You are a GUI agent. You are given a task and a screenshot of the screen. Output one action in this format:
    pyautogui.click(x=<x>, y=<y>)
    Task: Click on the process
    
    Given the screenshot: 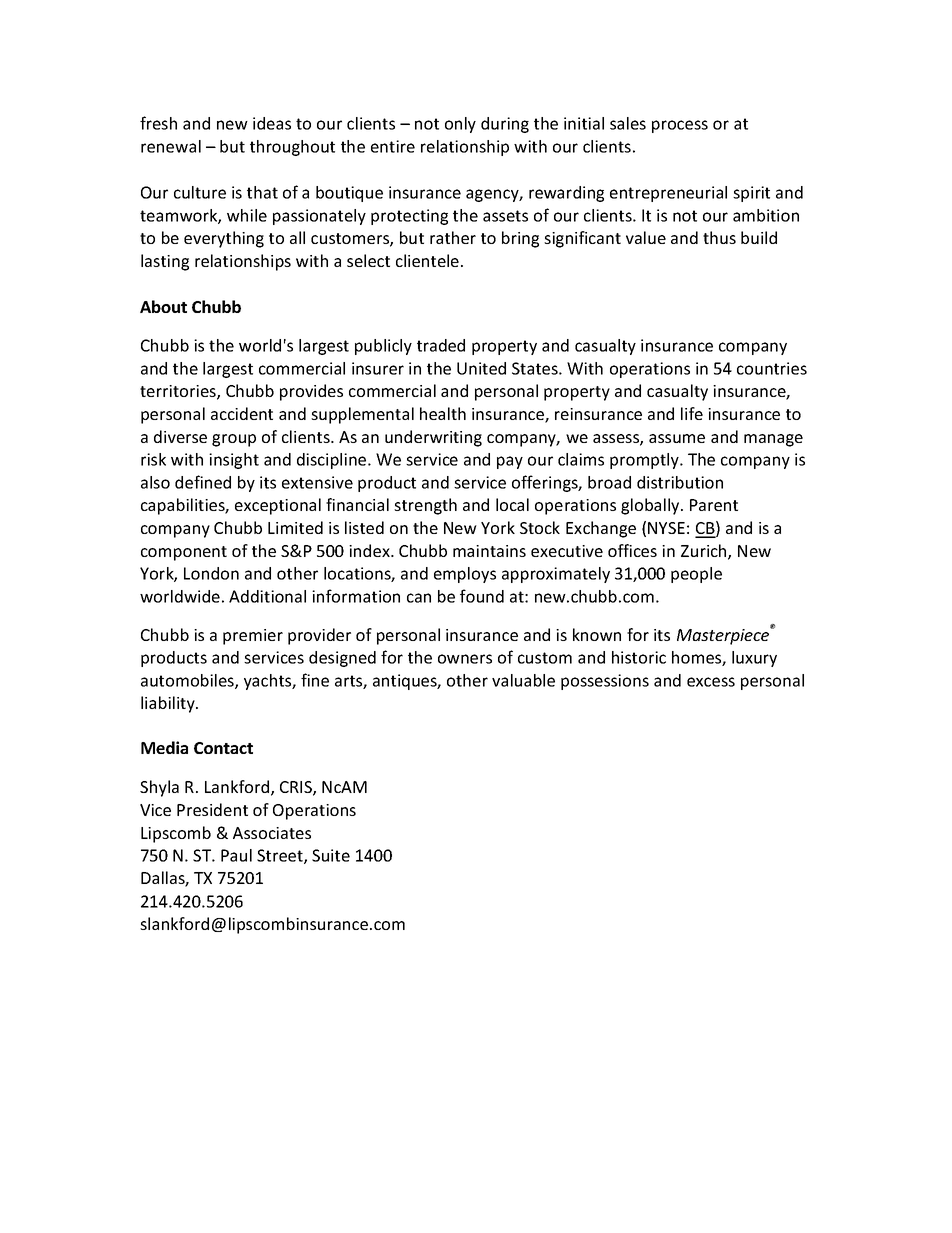 What is the action you would take?
    pyautogui.click(x=680, y=126)
